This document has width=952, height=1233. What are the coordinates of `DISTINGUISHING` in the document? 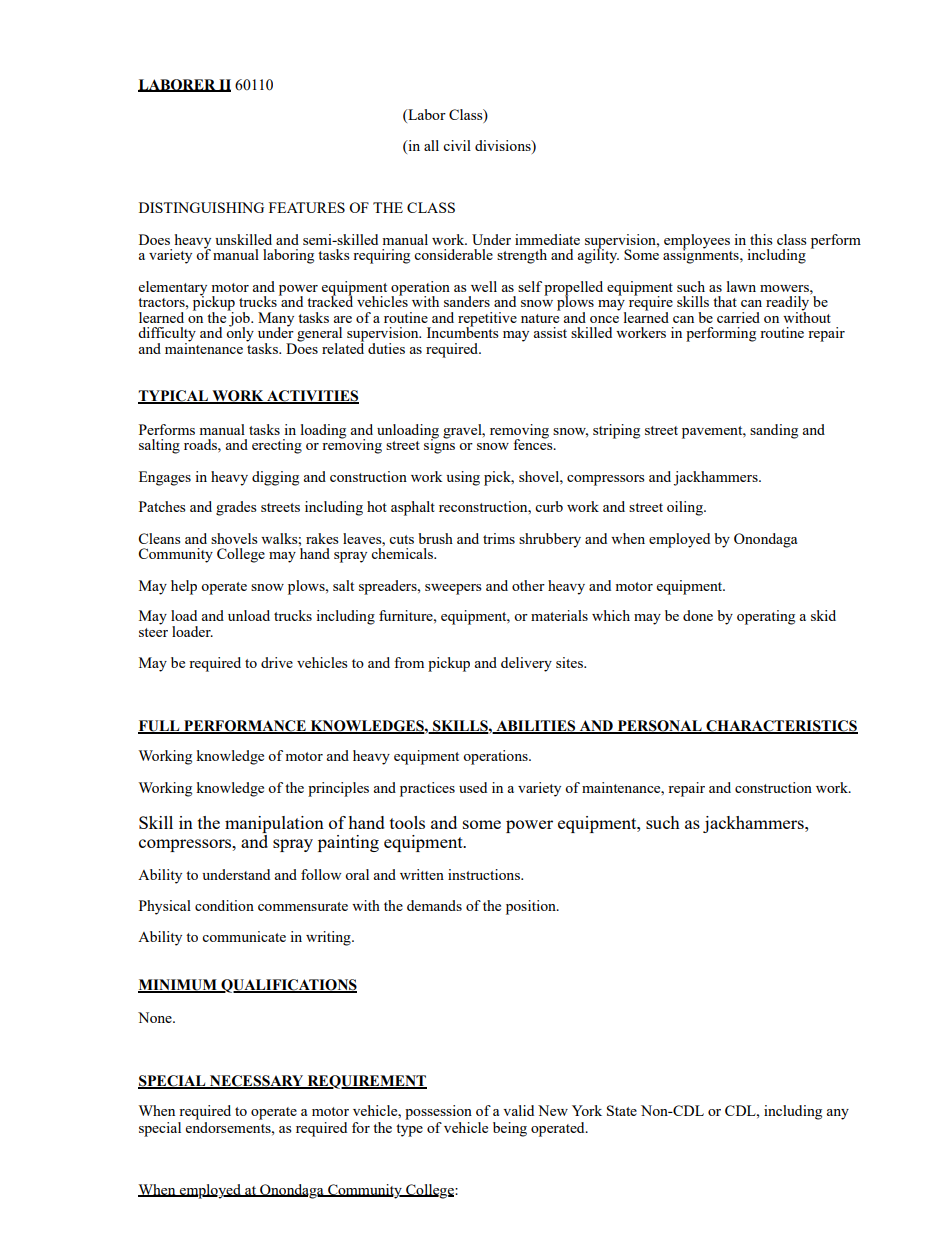 It's located at (201, 207).
